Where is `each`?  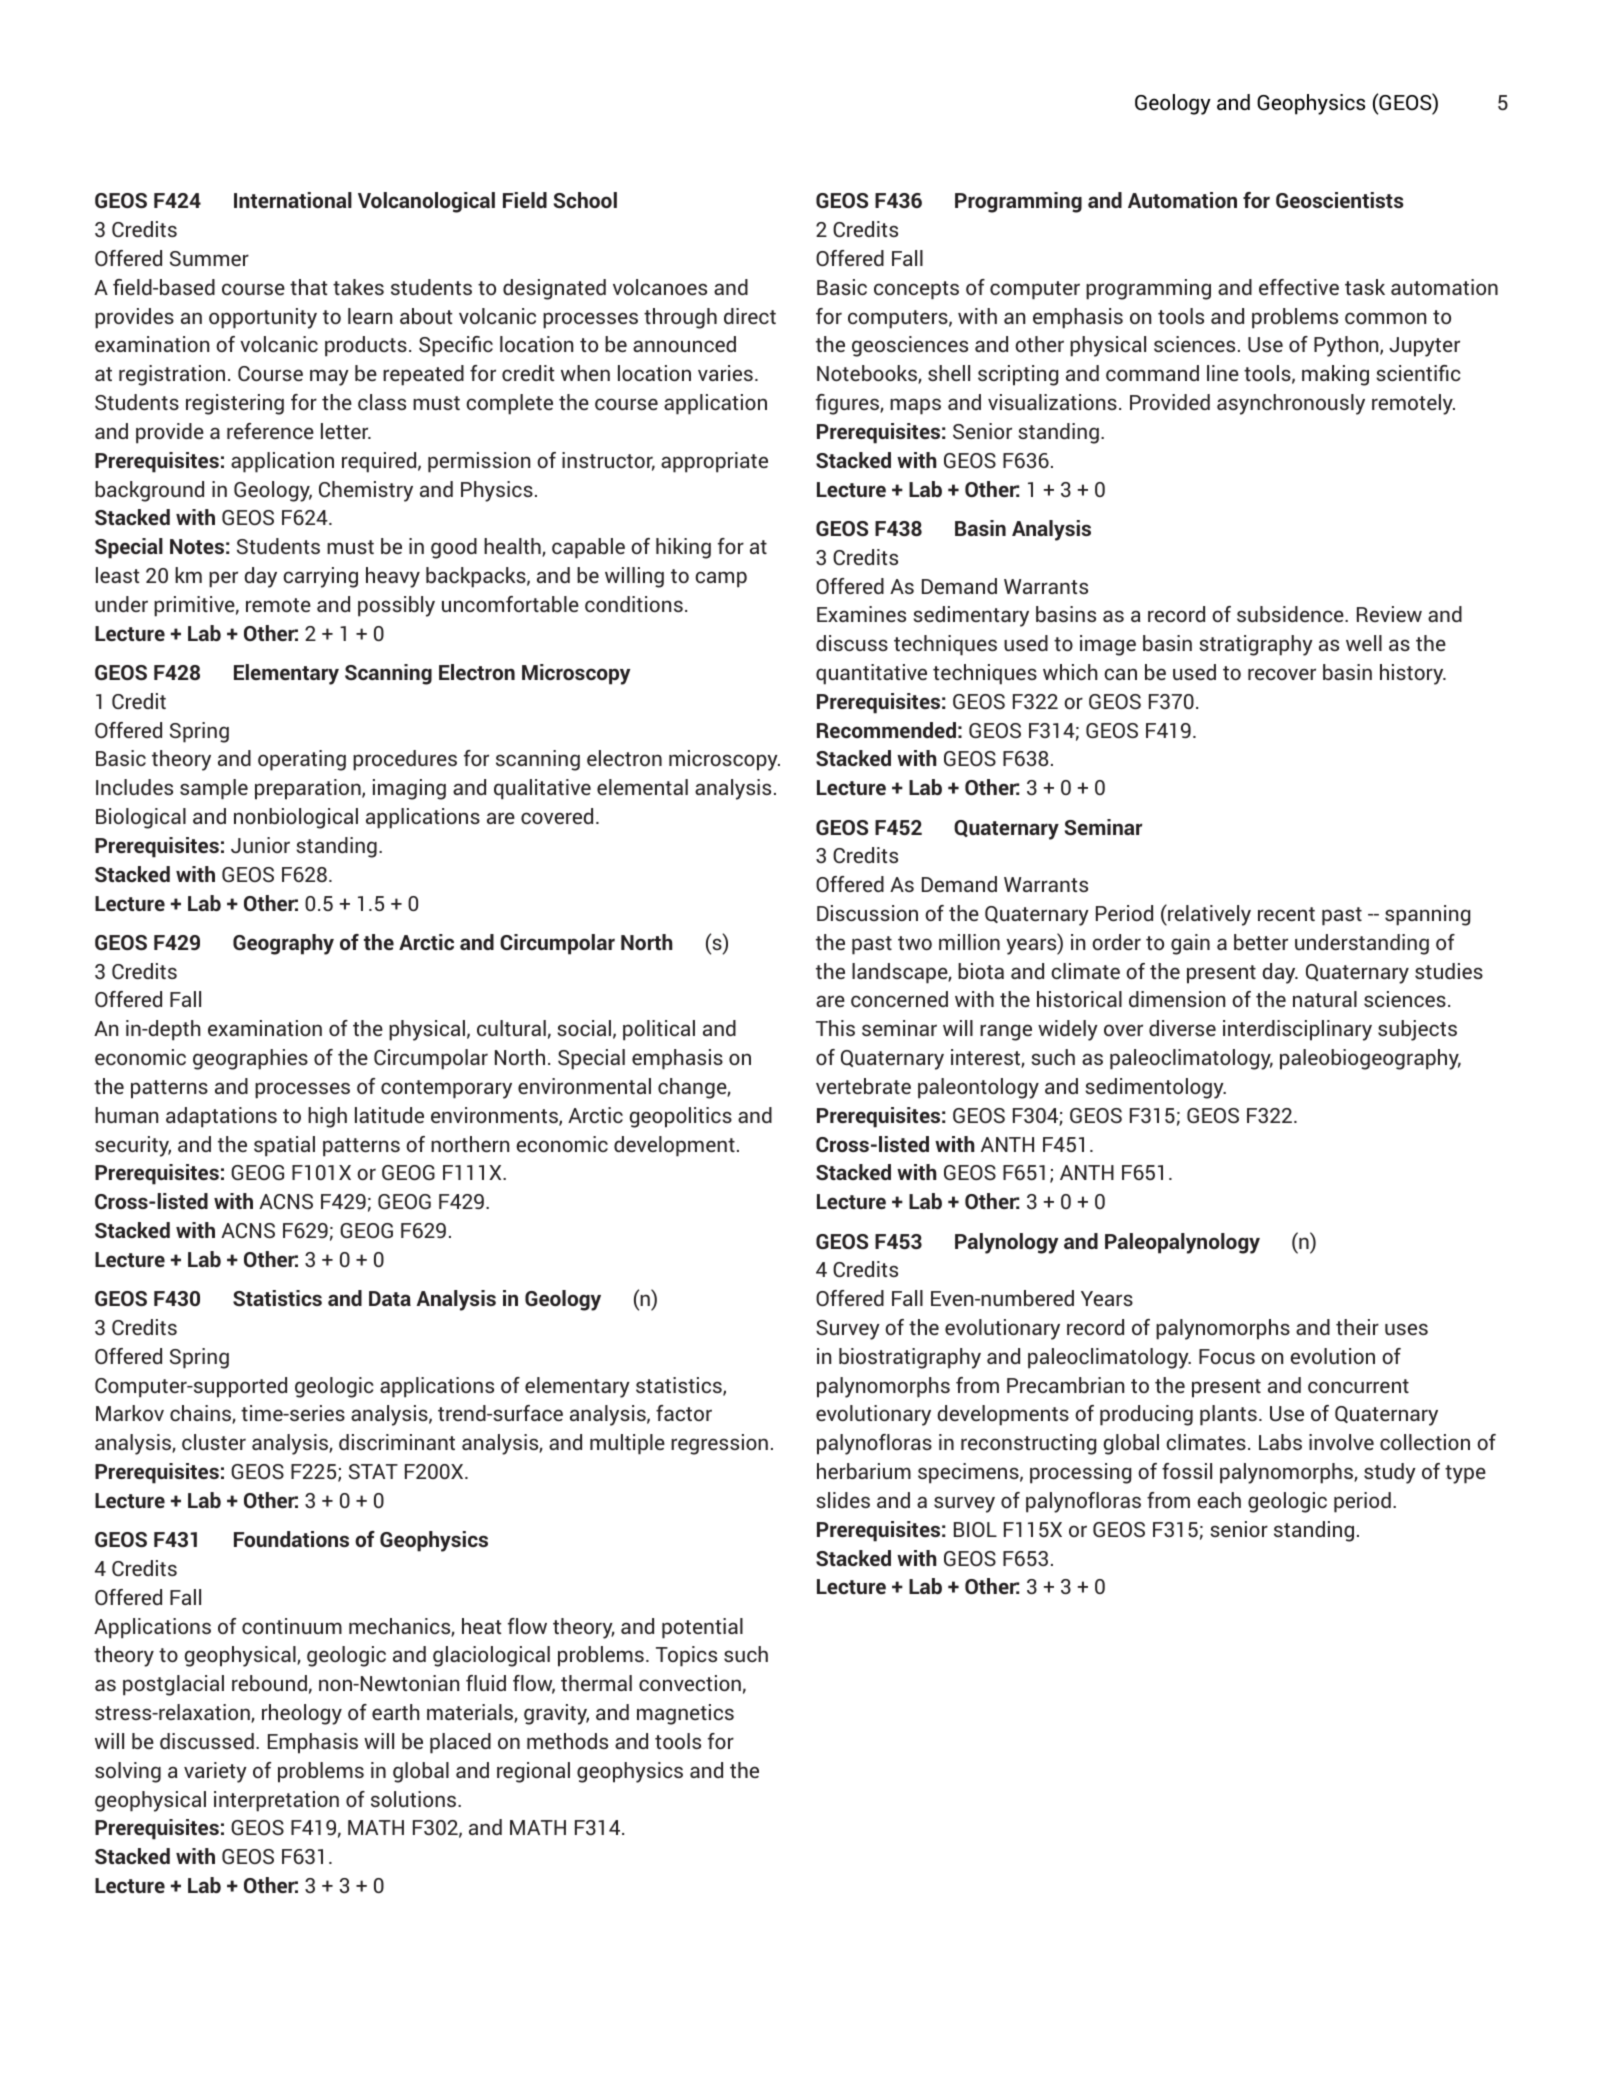
each is located at coordinates (1219, 1500).
